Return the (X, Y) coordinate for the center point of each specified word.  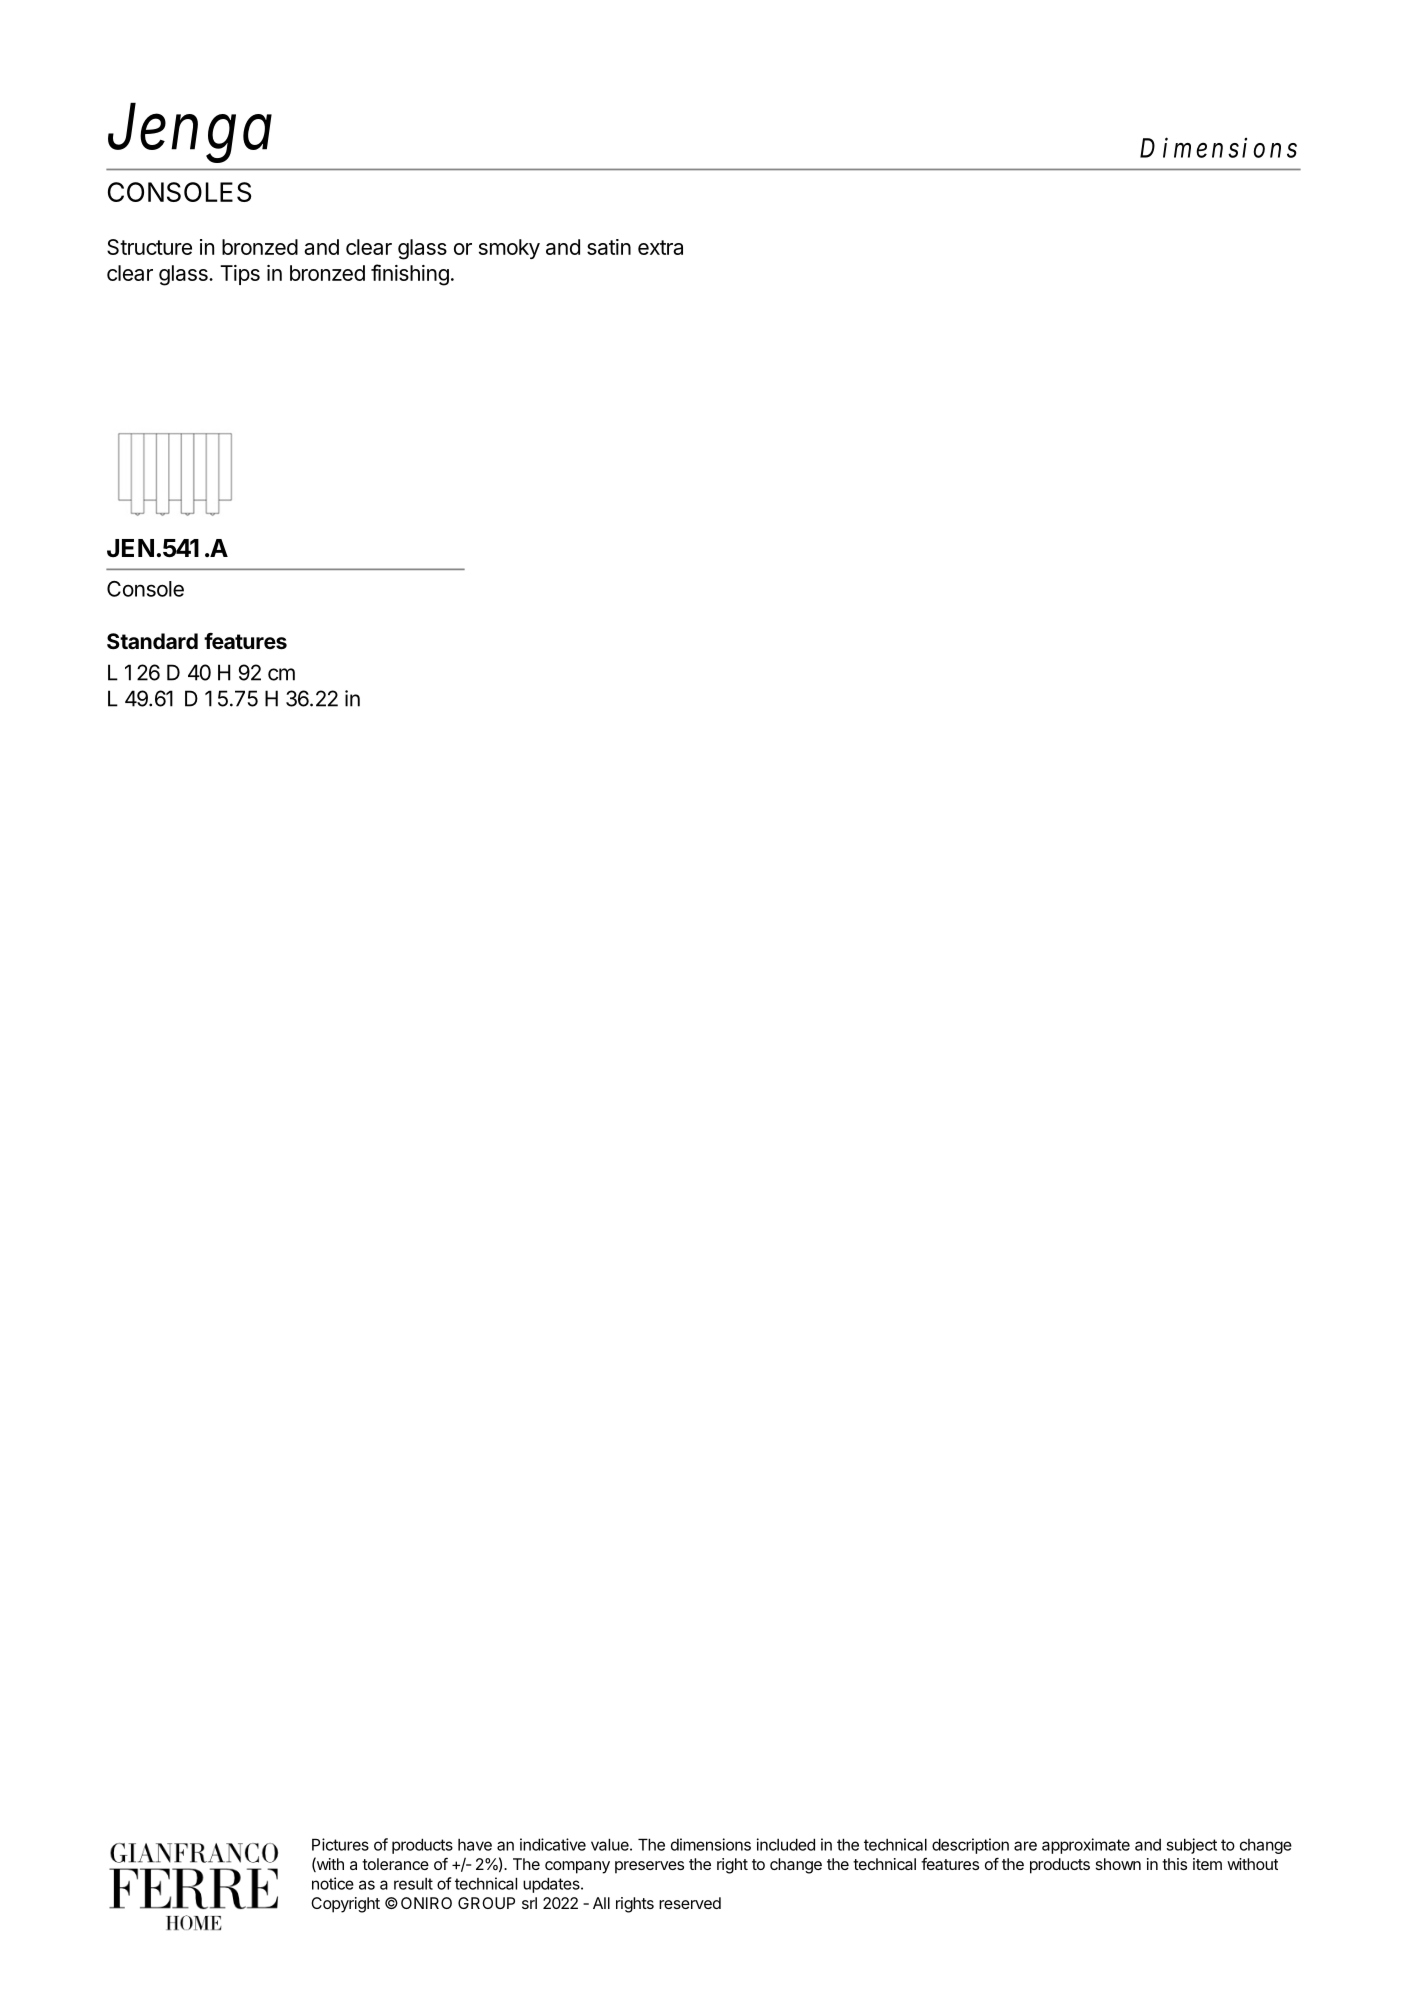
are (1025, 1846)
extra (660, 247)
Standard (152, 641)
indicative (553, 1844)
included (786, 1844)
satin (609, 247)
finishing (410, 275)
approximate (1086, 1846)
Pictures (340, 1844)
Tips (240, 275)
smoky (509, 249)
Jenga (190, 134)
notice (333, 1883)
